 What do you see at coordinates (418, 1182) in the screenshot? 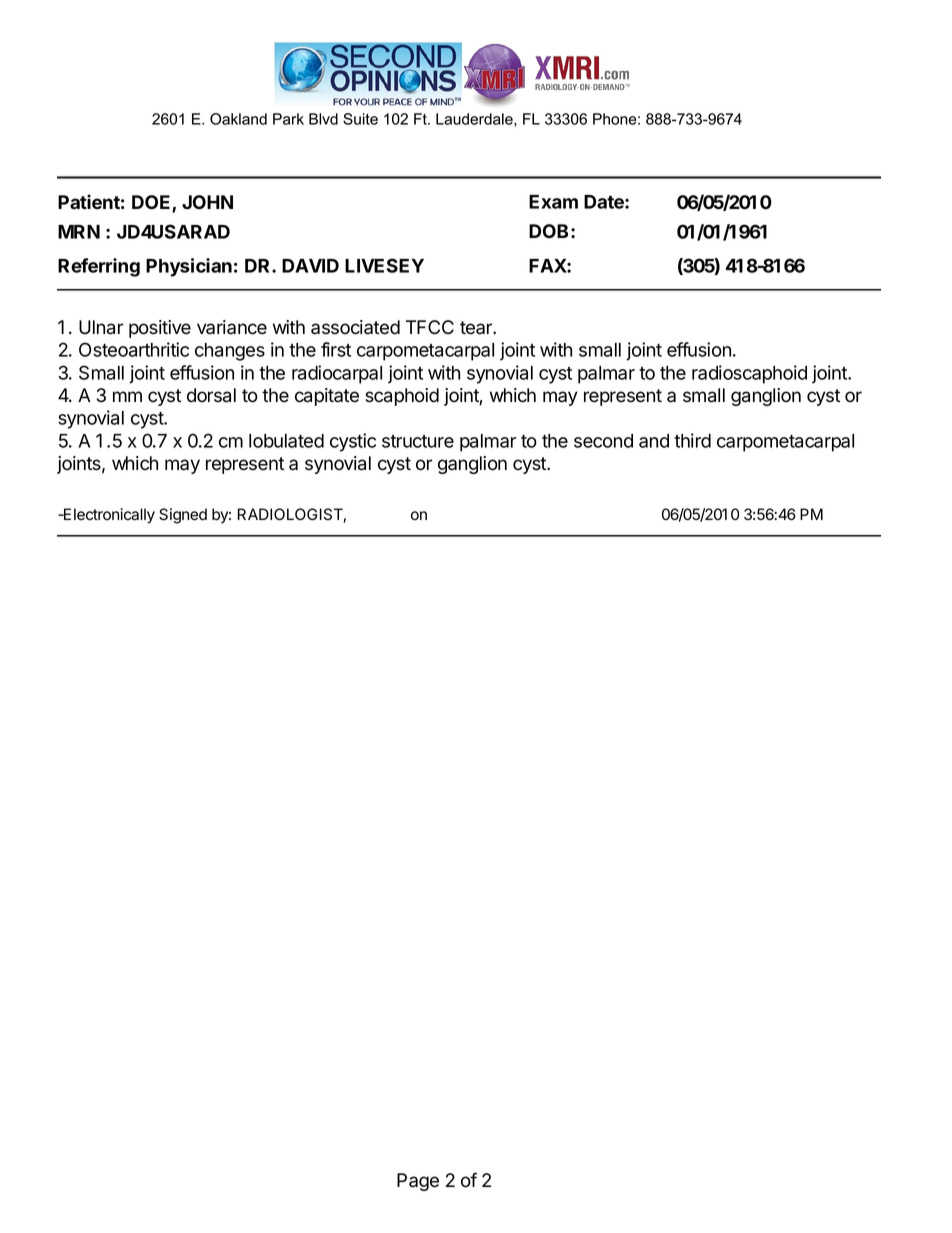
I see `Page` at bounding box center [418, 1182].
